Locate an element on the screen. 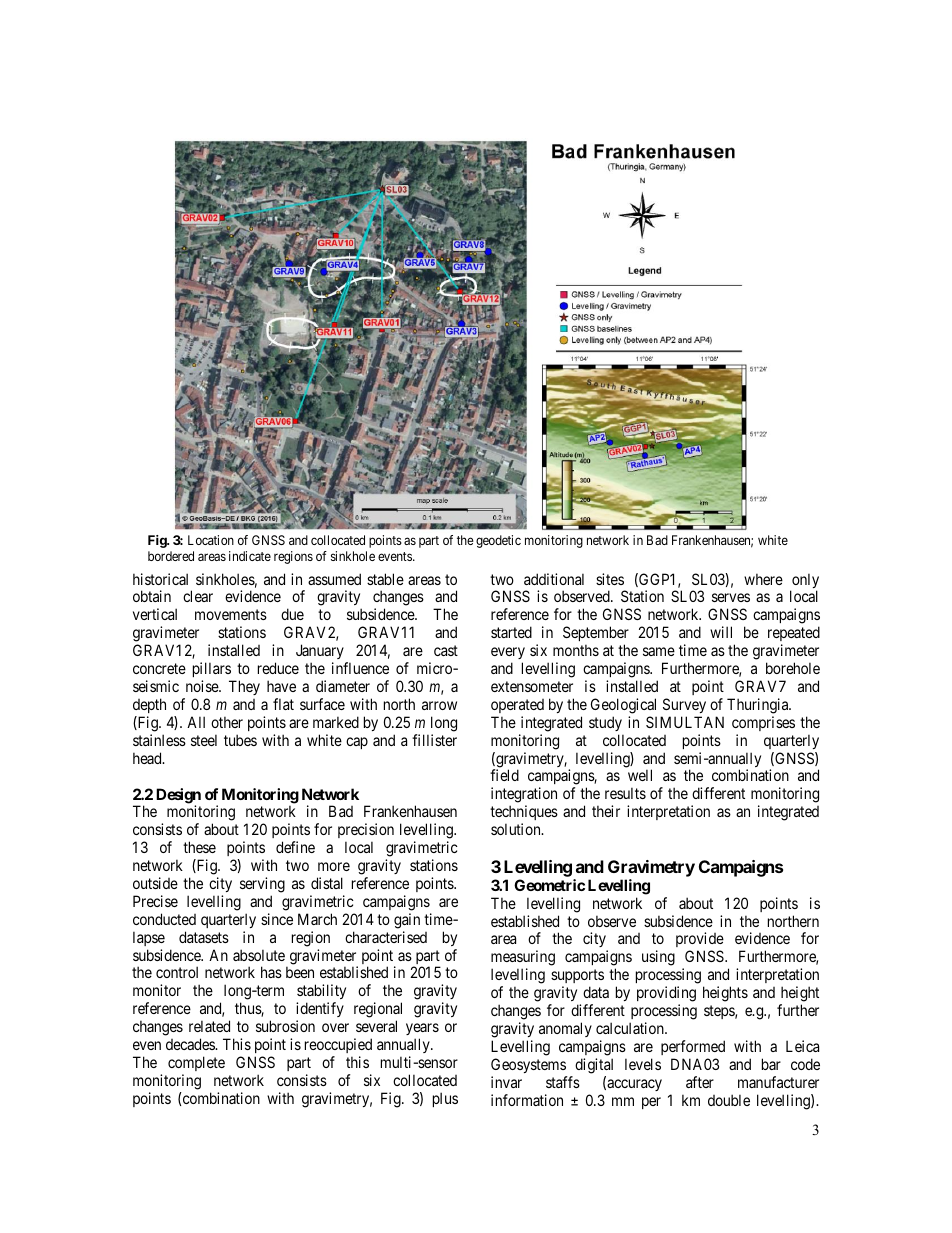 The width and height of the screenshot is (952, 1233). indicate is located at coordinates (250, 556).
